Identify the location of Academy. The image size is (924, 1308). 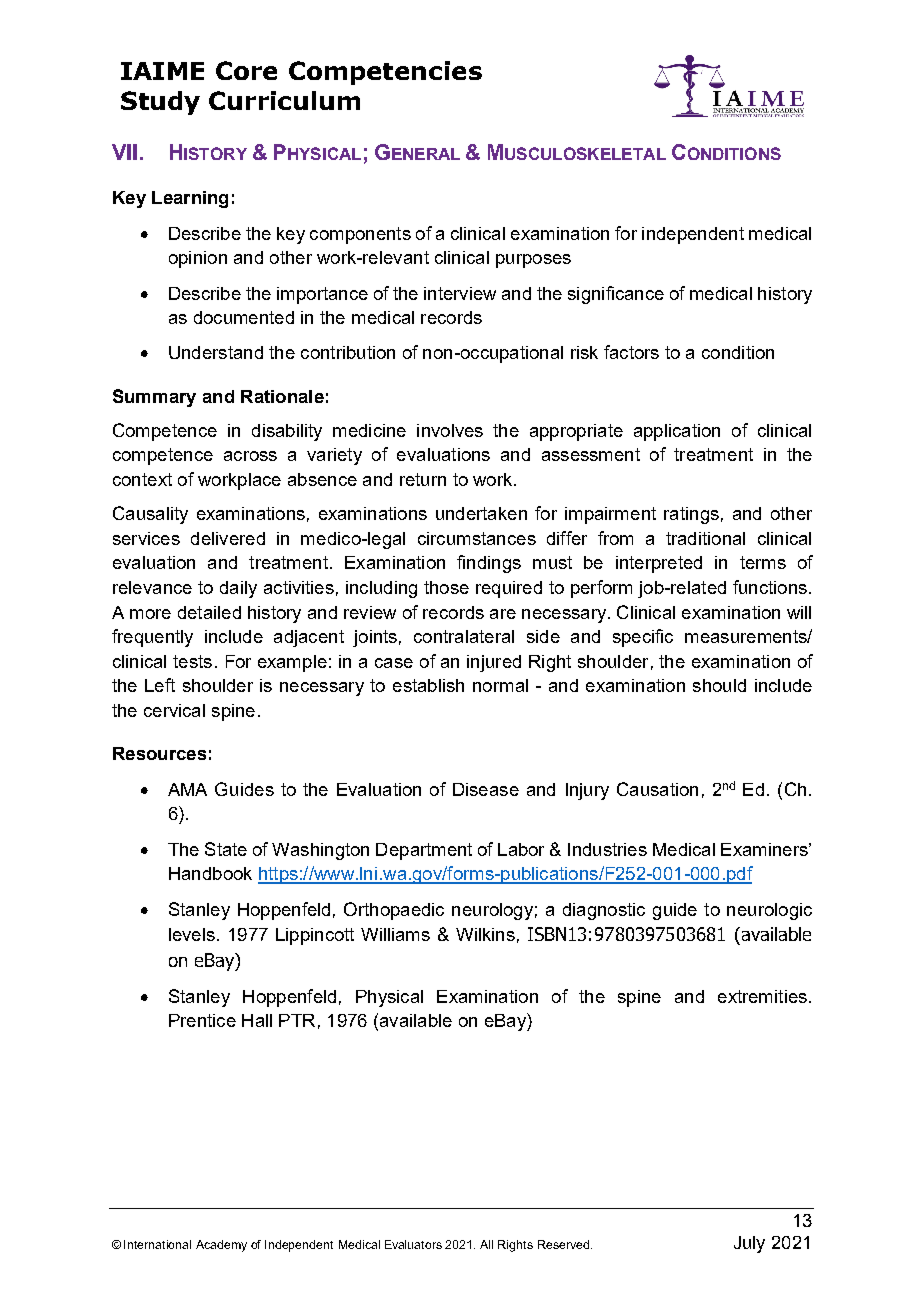
(221, 1246).
